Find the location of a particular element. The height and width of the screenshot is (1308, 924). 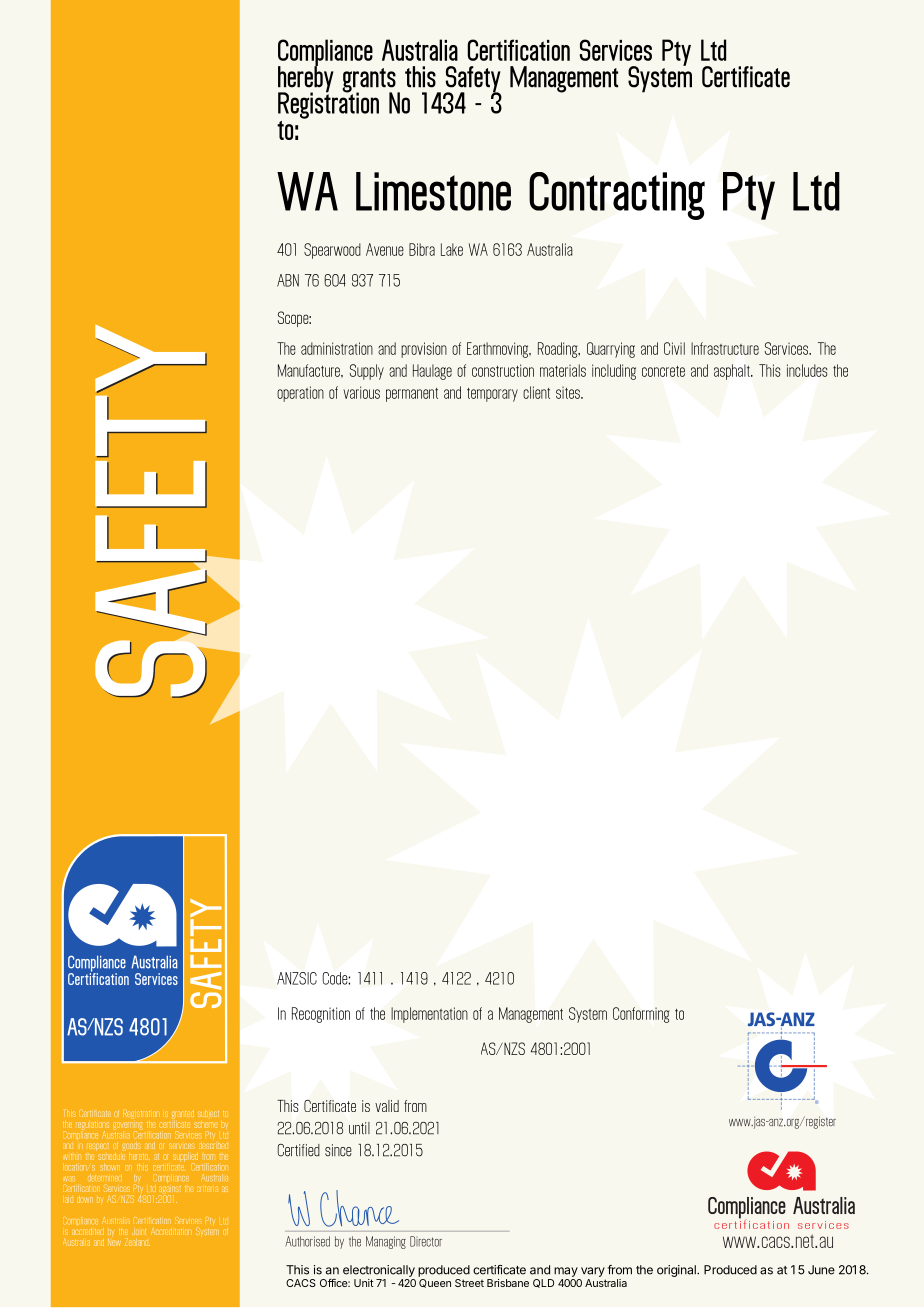

permanent is located at coordinates (412, 395).
